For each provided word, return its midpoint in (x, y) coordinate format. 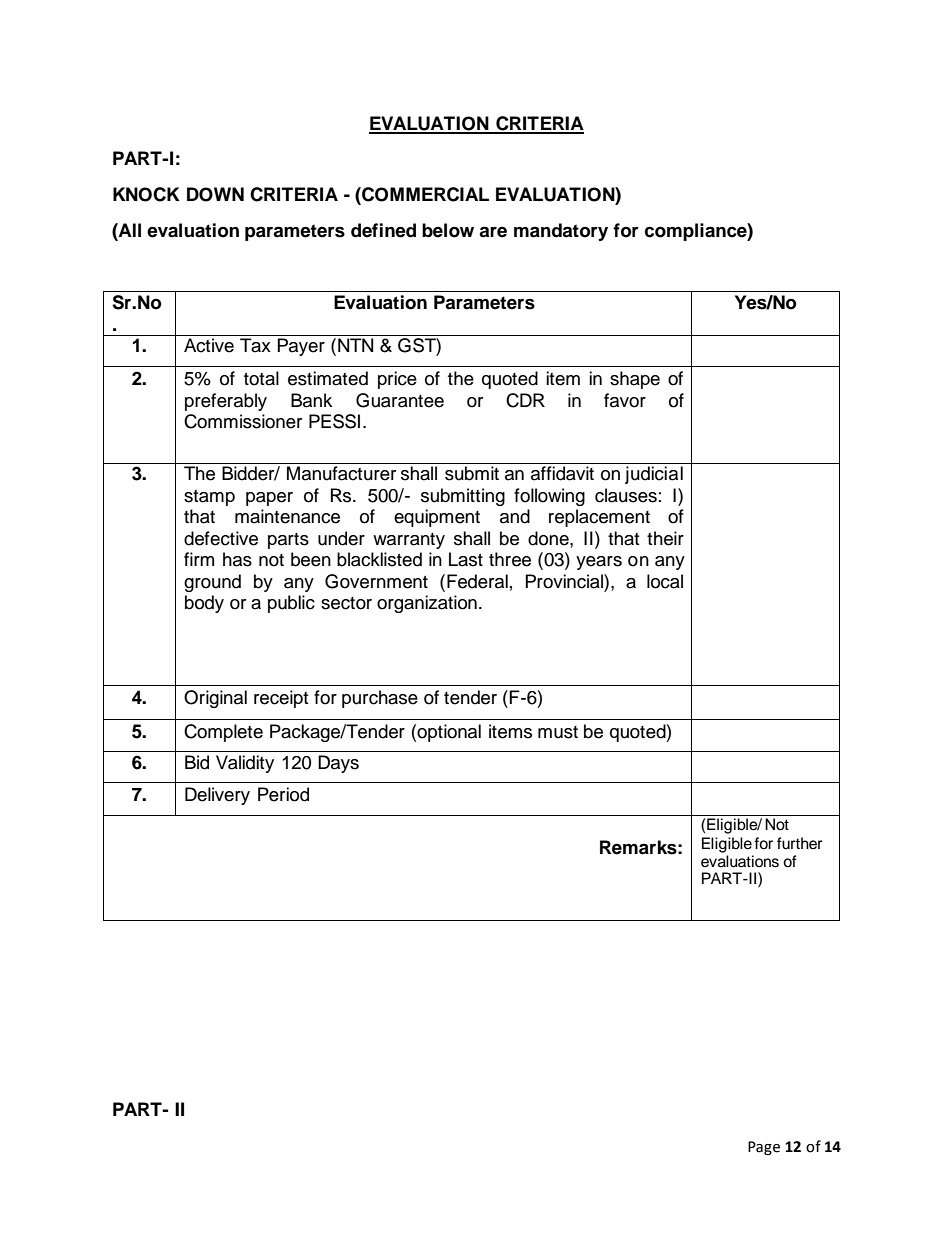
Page (764, 1148)
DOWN (215, 194)
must (558, 732)
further (799, 843)
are (493, 232)
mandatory (561, 232)
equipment (437, 518)
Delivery (217, 796)
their (665, 538)
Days (338, 764)
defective (221, 538)
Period (283, 794)
